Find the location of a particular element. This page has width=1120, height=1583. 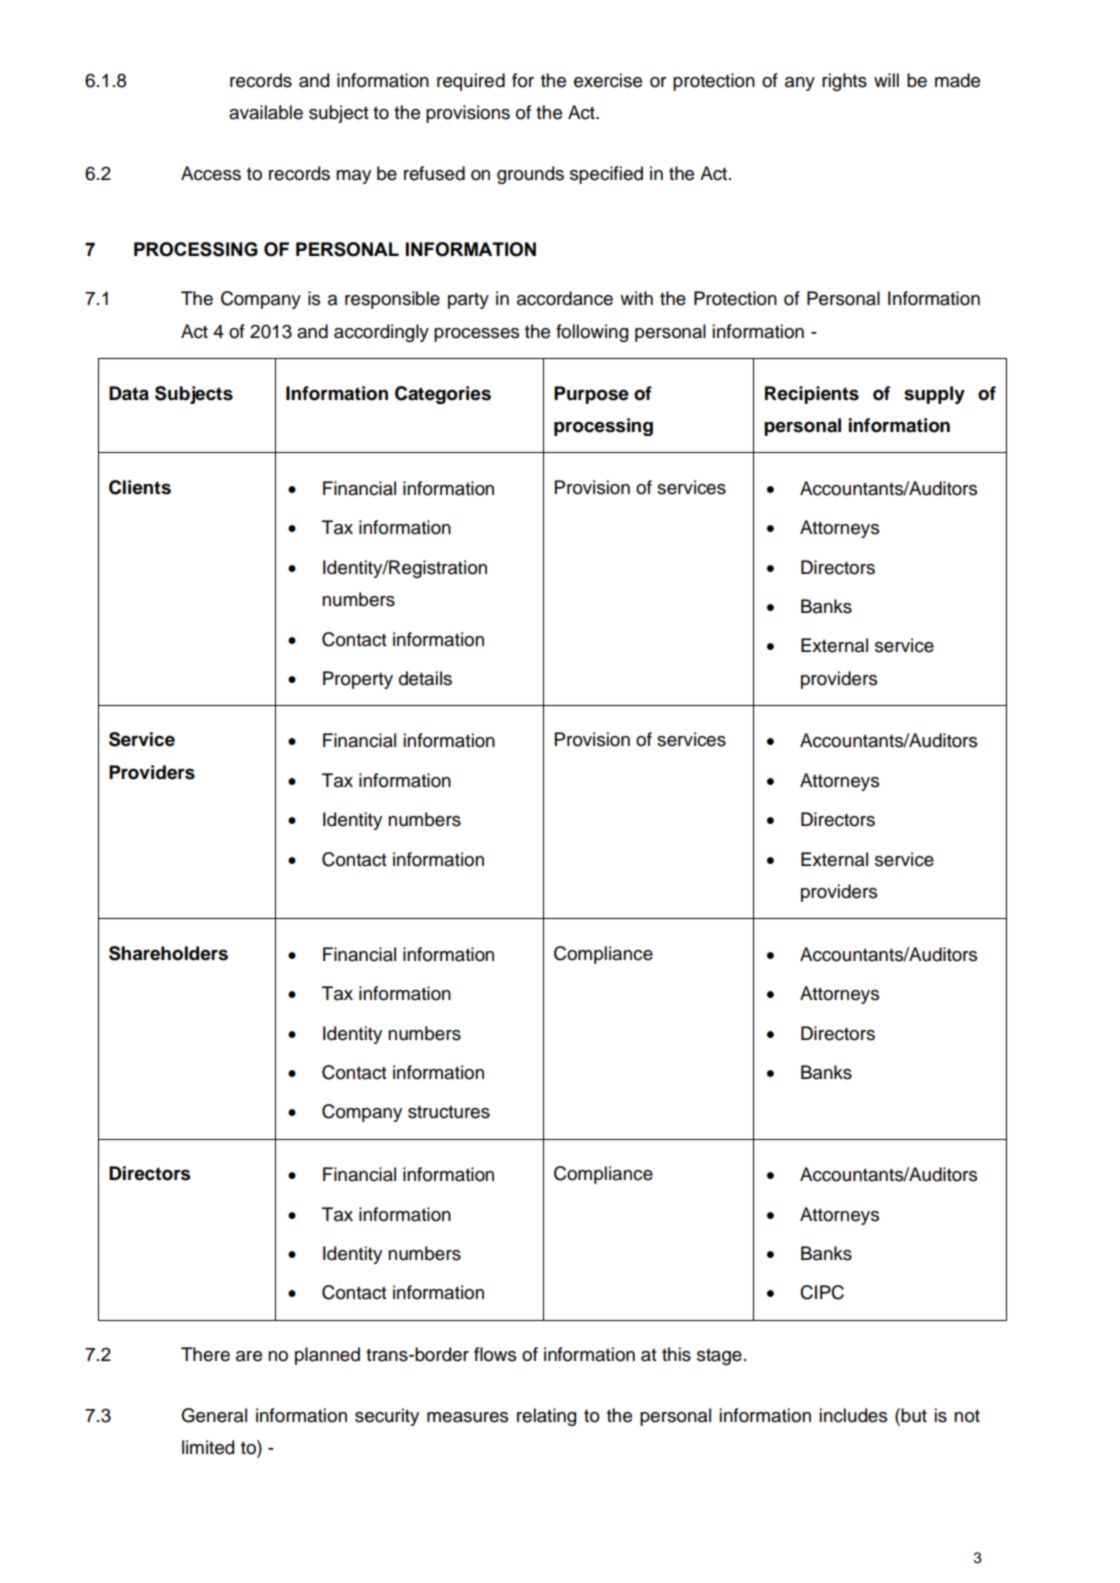

General is located at coordinates (214, 1415).
